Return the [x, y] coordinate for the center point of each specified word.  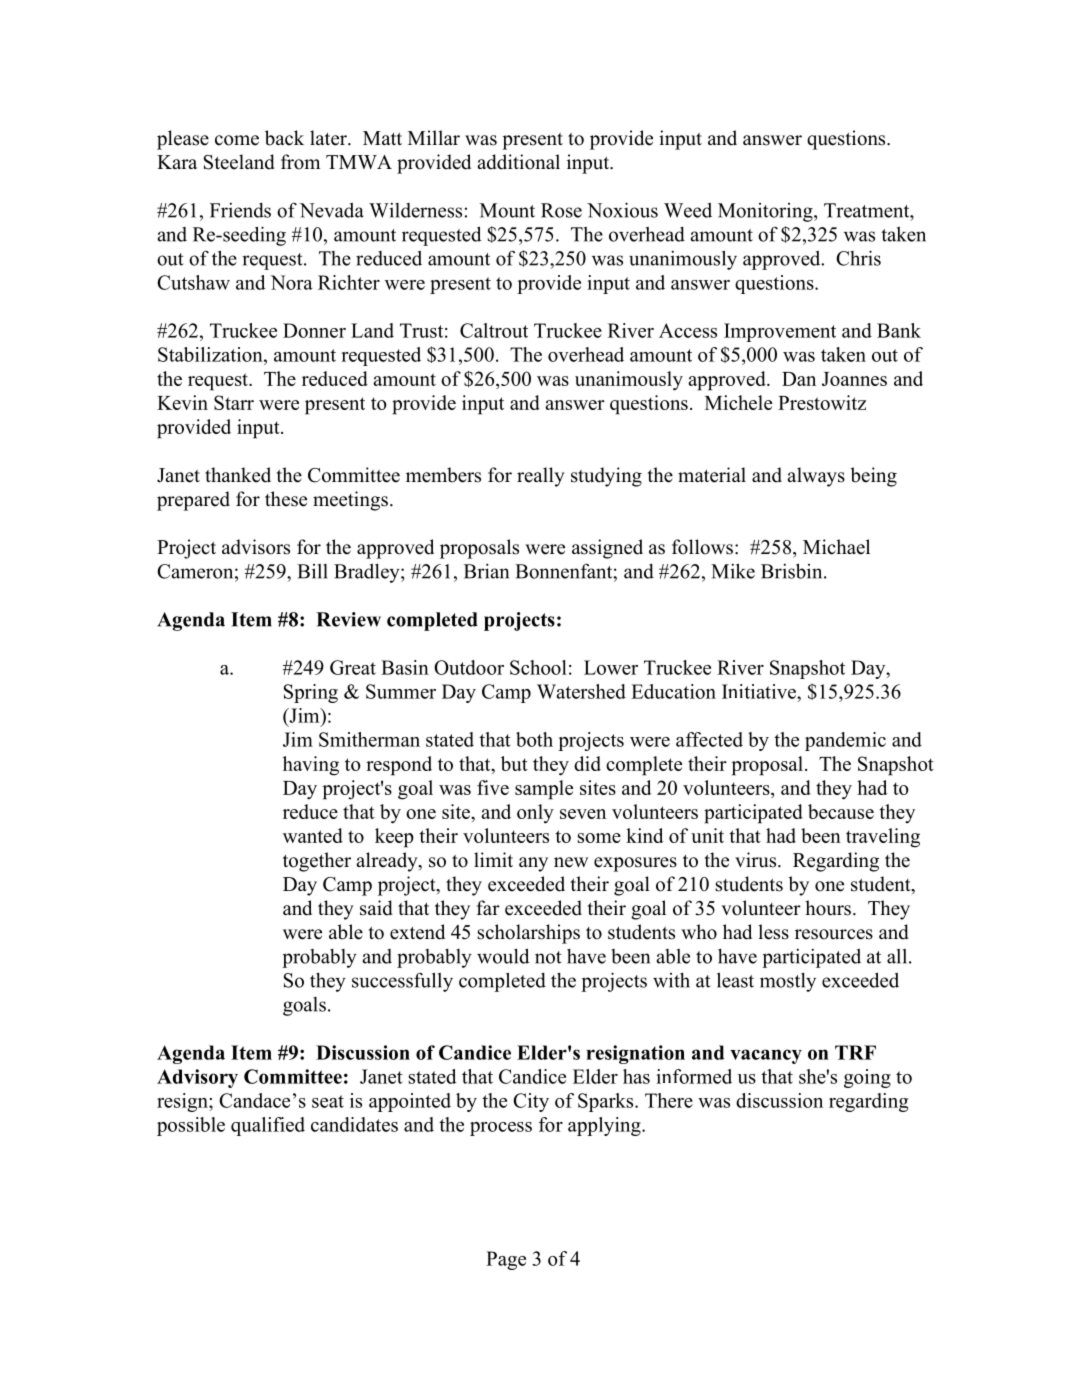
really [541, 477]
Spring [311, 693]
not [548, 957]
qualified [268, 1126]
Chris [858, 258]
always [816, 477]
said [376, 908]
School [538, 667]
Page [506, 1260]
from [300, 162]
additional [518, 162]
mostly [788, 982]
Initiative [760, 691]
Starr [234, 402]
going [867, 1078]
